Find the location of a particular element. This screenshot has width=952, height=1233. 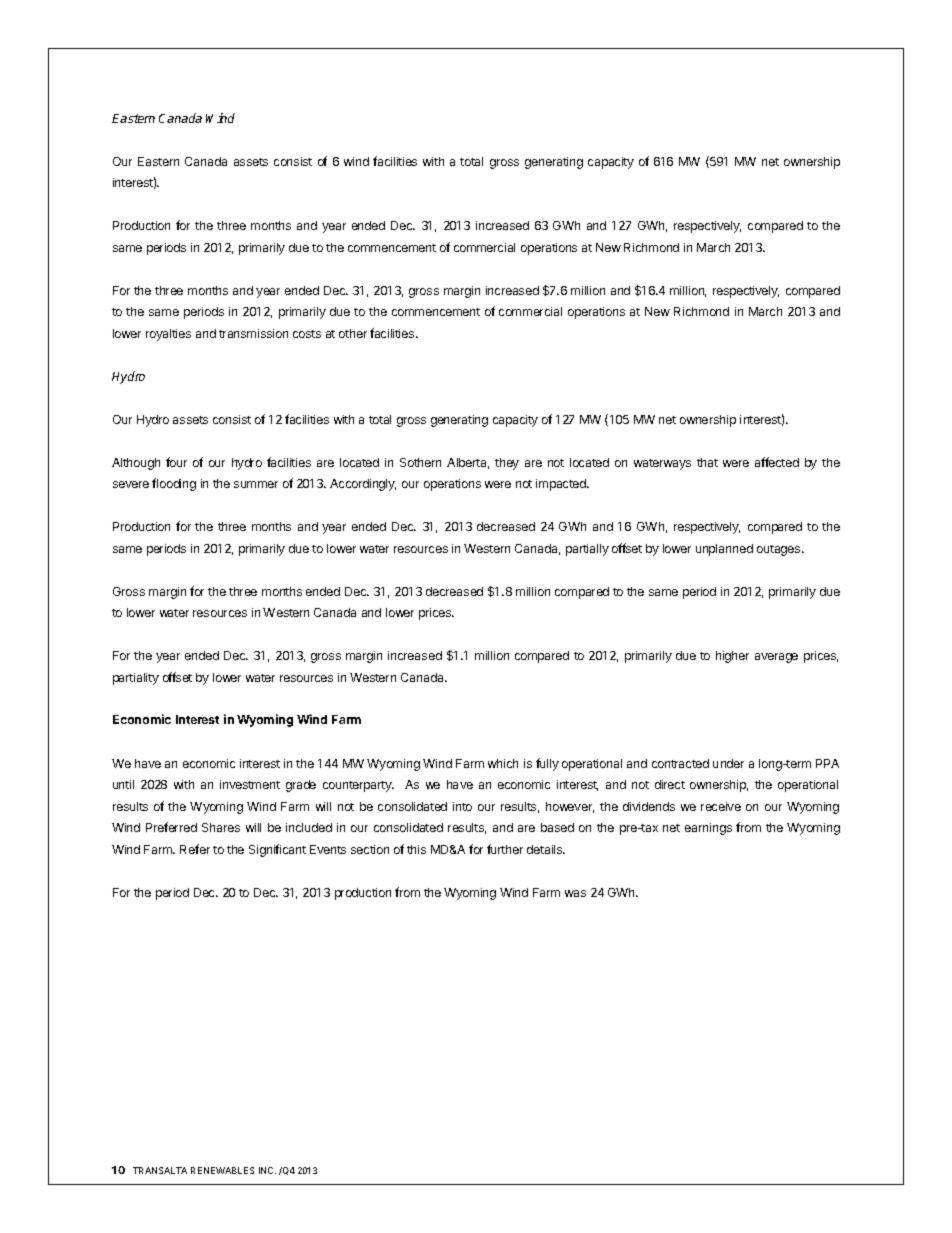

which is located at coordinates (503, 763).
